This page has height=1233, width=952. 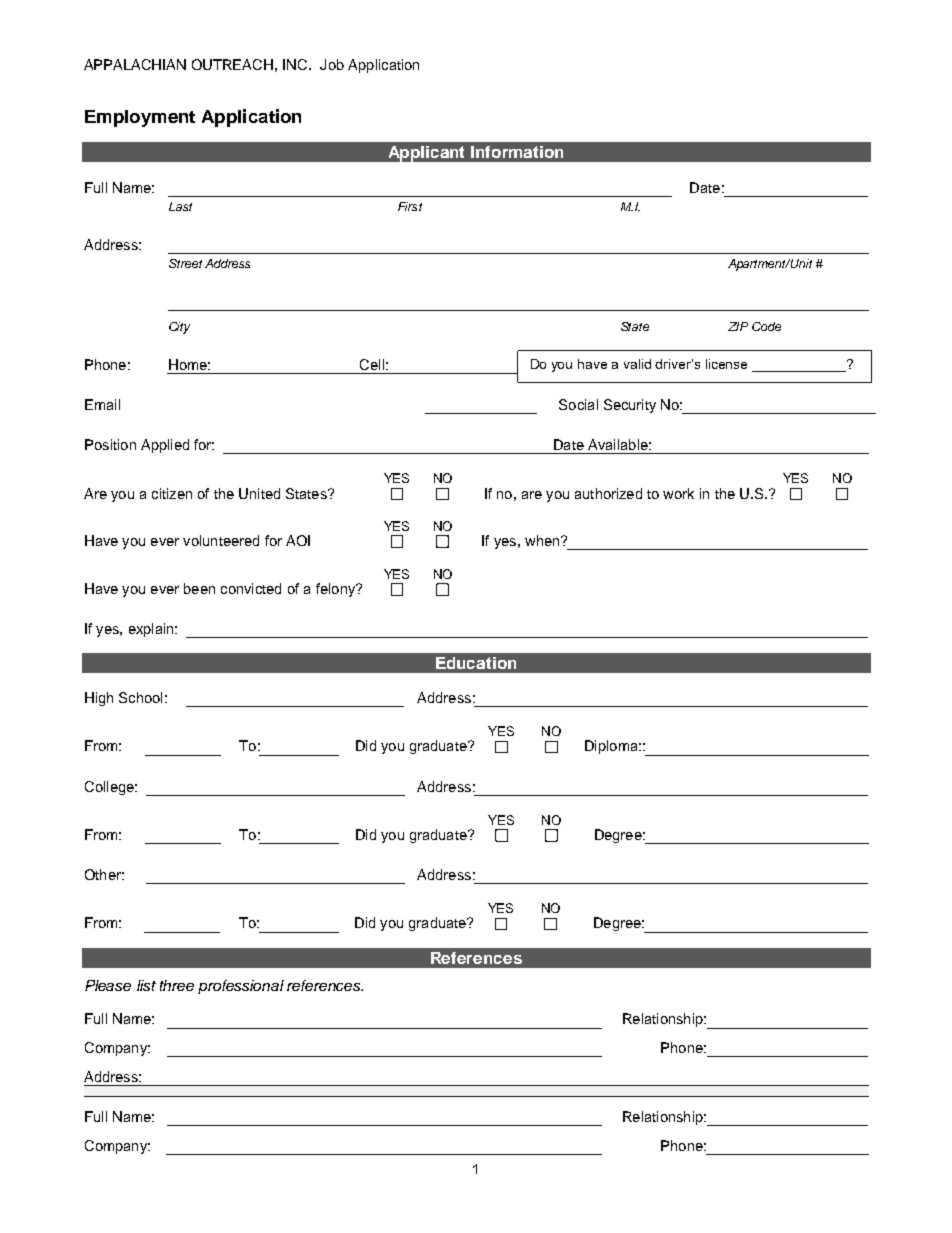 I want to click on Cell, so click(x=372, y=364).
